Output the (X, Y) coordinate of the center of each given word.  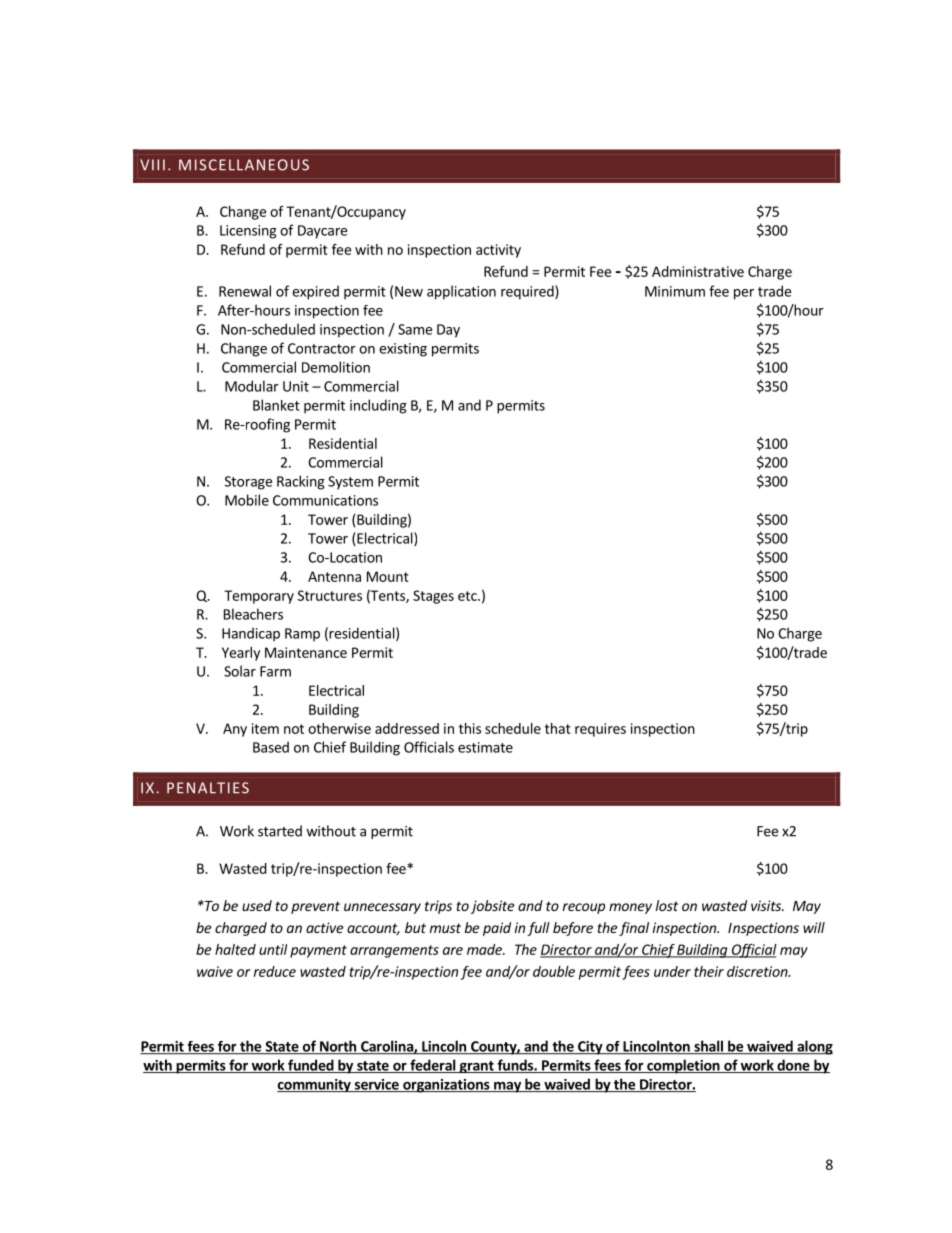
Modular (252, 386)
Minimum (675, 291)
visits (767, 905)
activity (498, 251)
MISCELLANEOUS (244, 165)
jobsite (492, 907)
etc (468, 596)
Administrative (698, 271)
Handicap (251, 634)
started (280, 831)
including (378, 406)
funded (311, 1066)
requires (600, 730)
